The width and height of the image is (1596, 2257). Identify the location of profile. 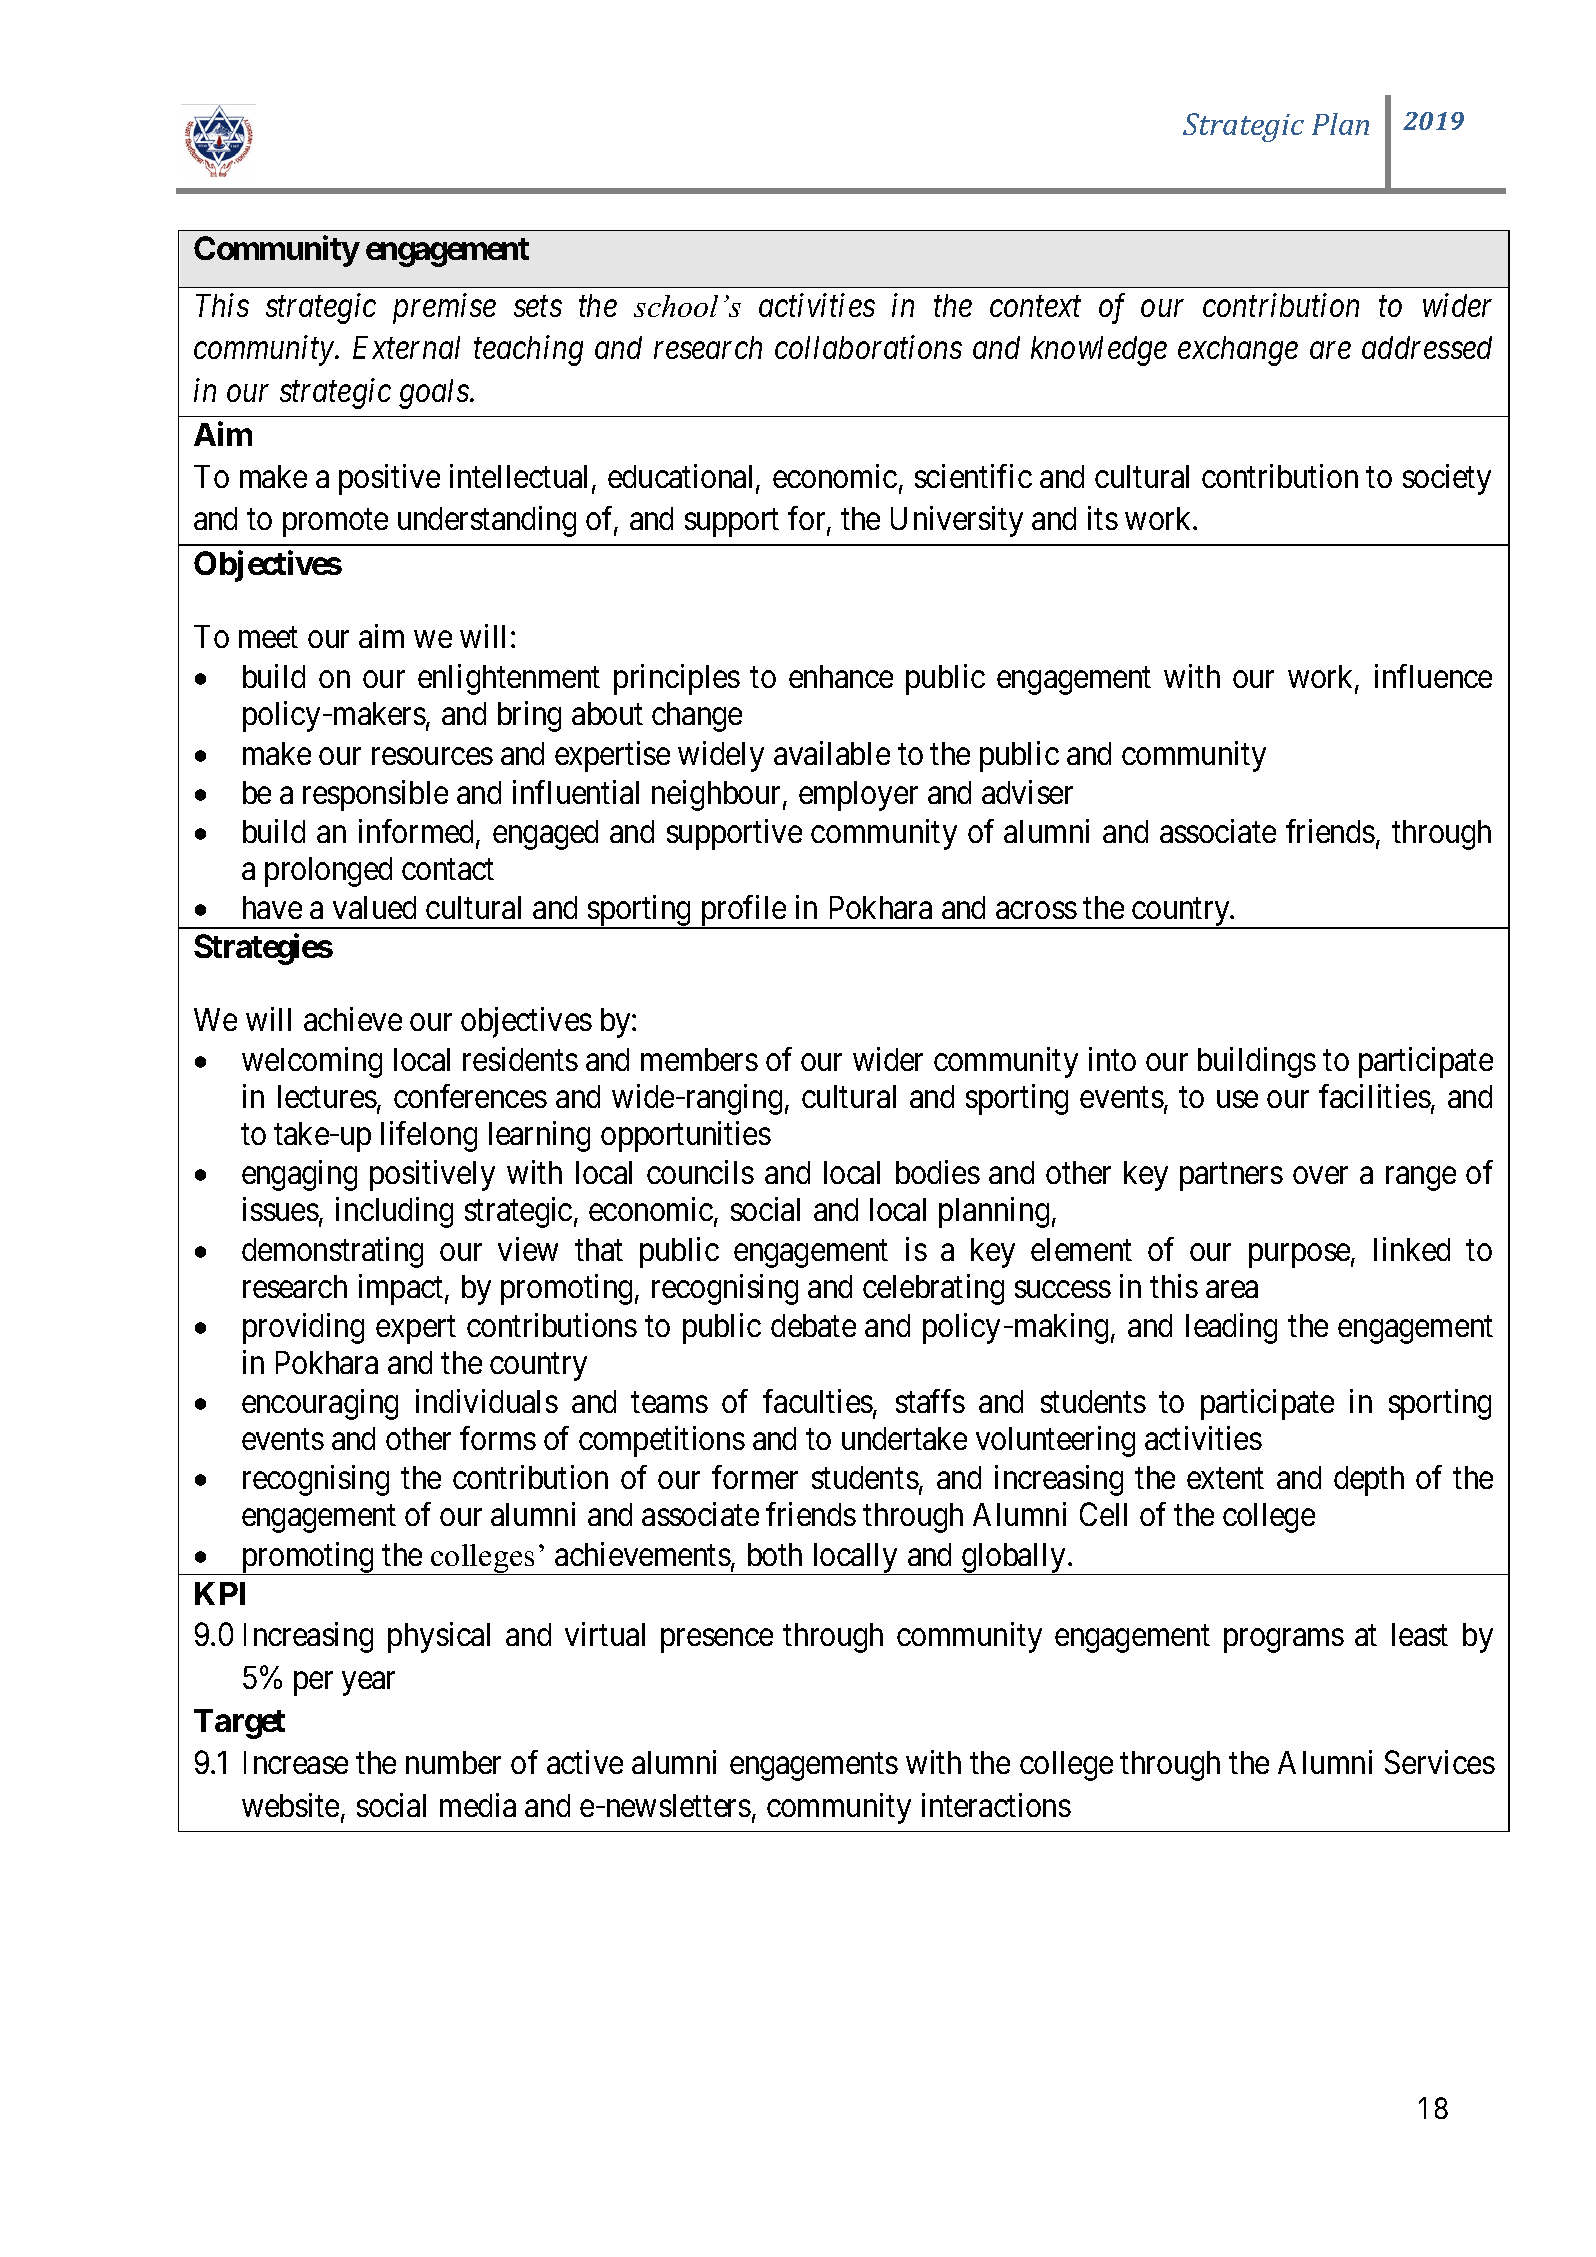
(743, 912).
